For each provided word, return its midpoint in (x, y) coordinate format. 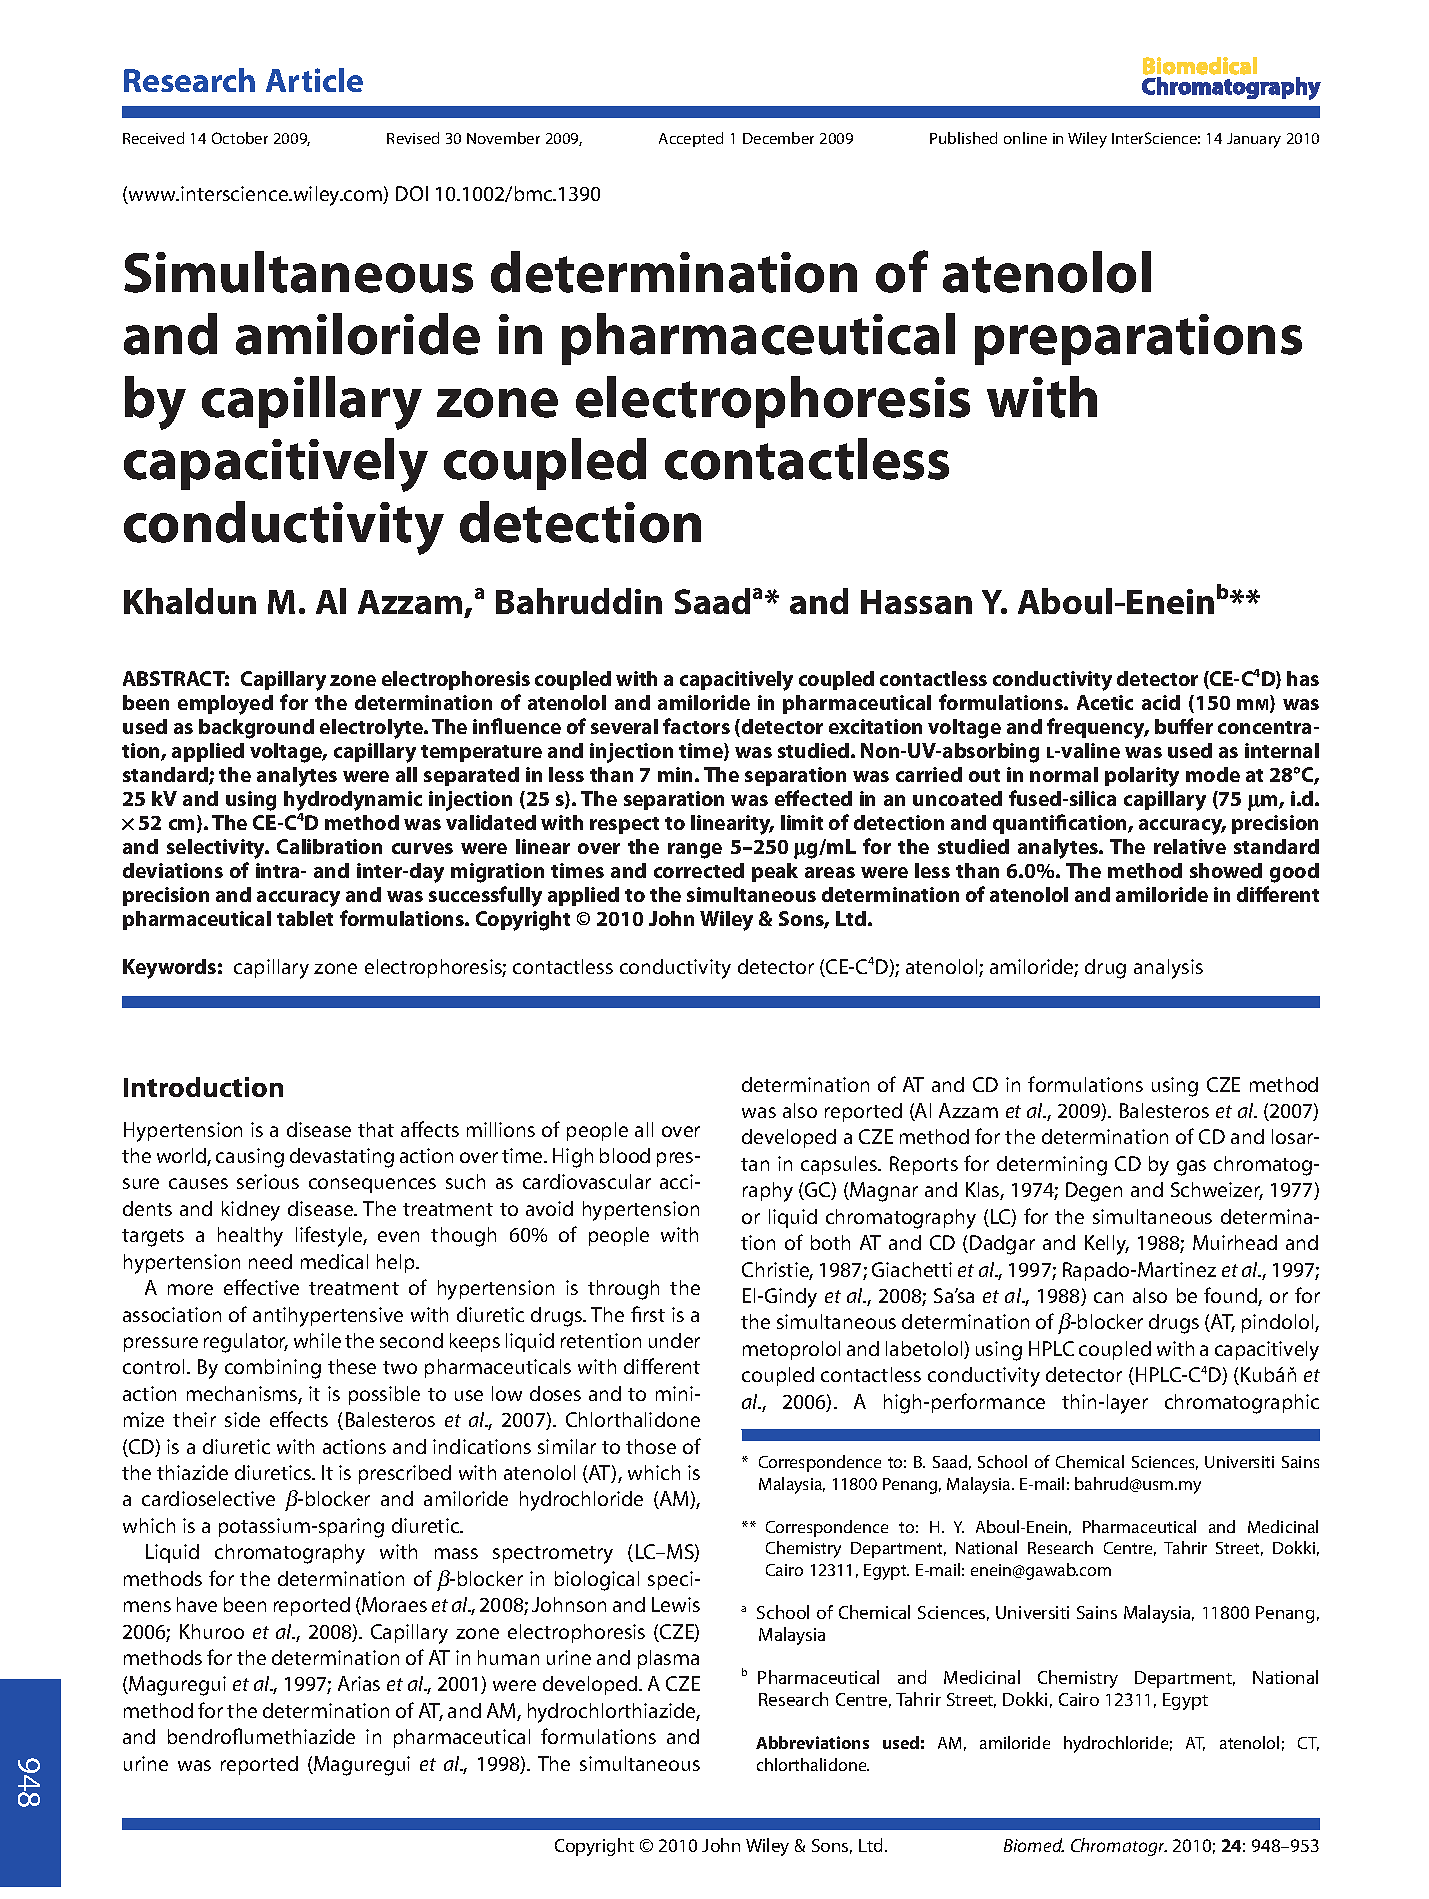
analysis (1168, 969)
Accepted (691, 139)
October (240, 138)
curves (422, 848)
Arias (359, 1683)
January (1254, 140)
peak (775, 872)
